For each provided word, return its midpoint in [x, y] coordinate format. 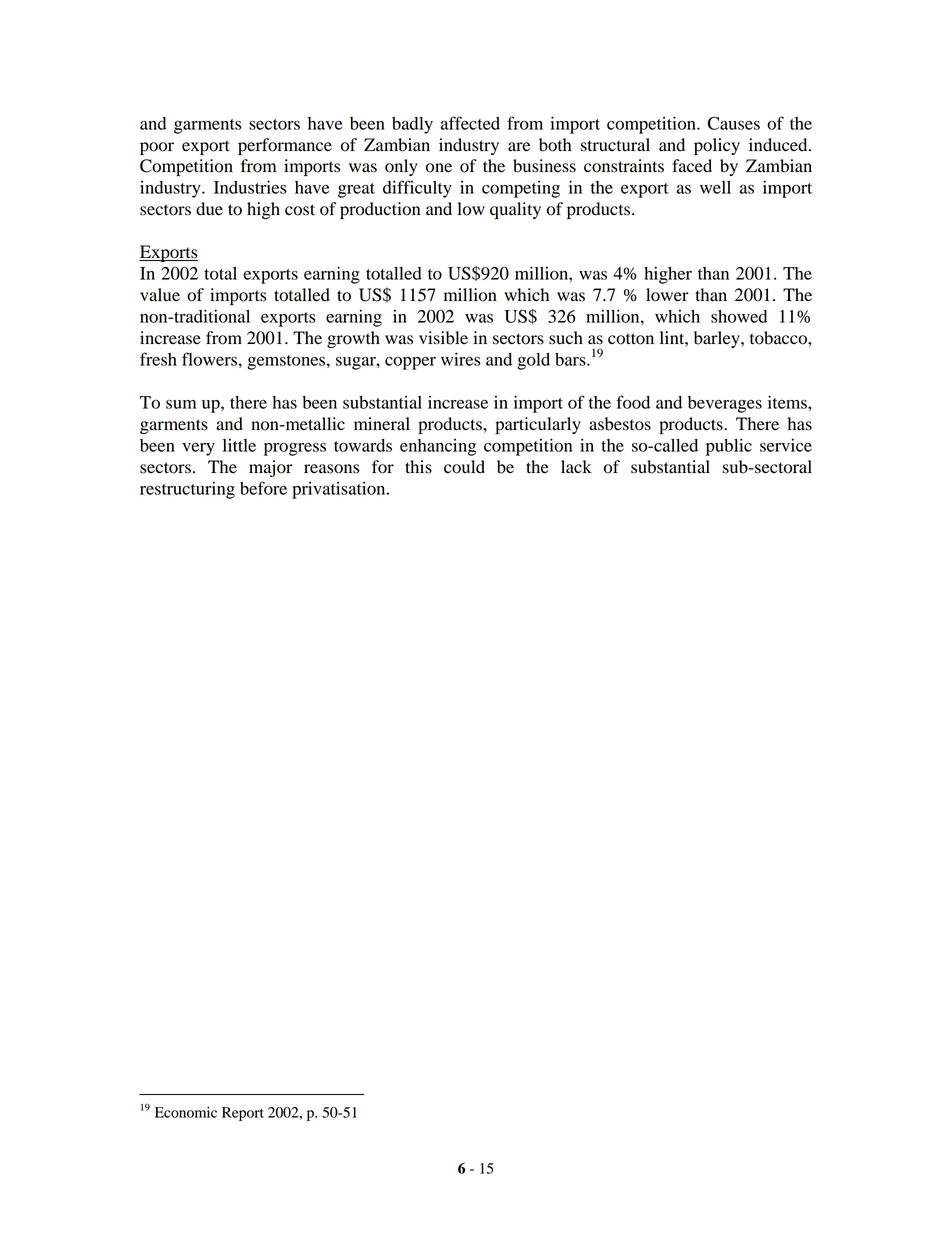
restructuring [187, 490]
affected [470, 123]
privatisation [340, 490]
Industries [250, 187]
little [239, 445]
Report [243, 1114]
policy [717, 146]
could [464, 467]
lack [576, 467]
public [729, 447]
